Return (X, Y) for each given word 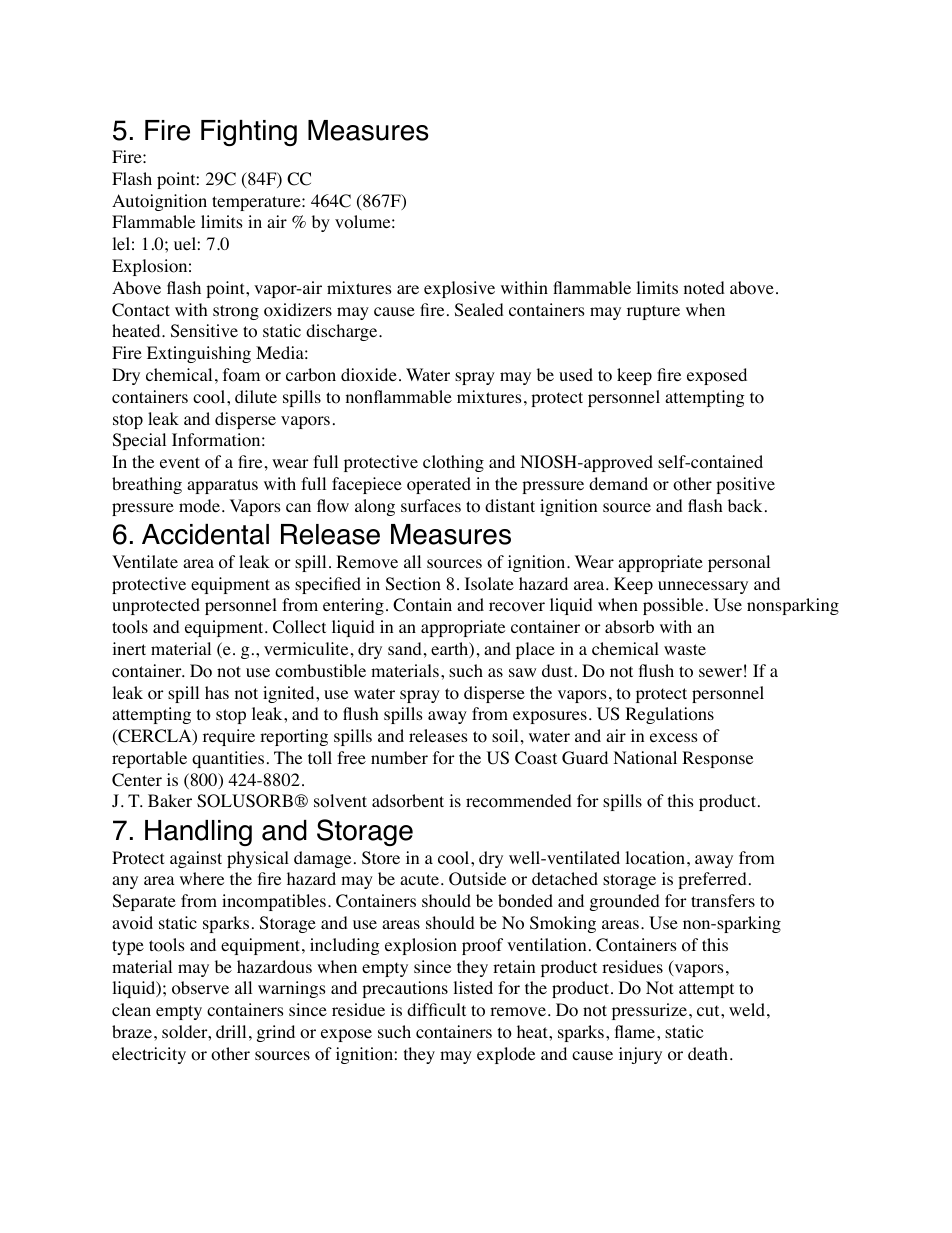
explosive (459, 289)
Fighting (249, 133)
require (229, 737)
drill (231, 1031)
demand (618, 483)
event (180, 462)
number (399, 757)
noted (704, 288)
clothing (453, 463)
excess (674, 737)
